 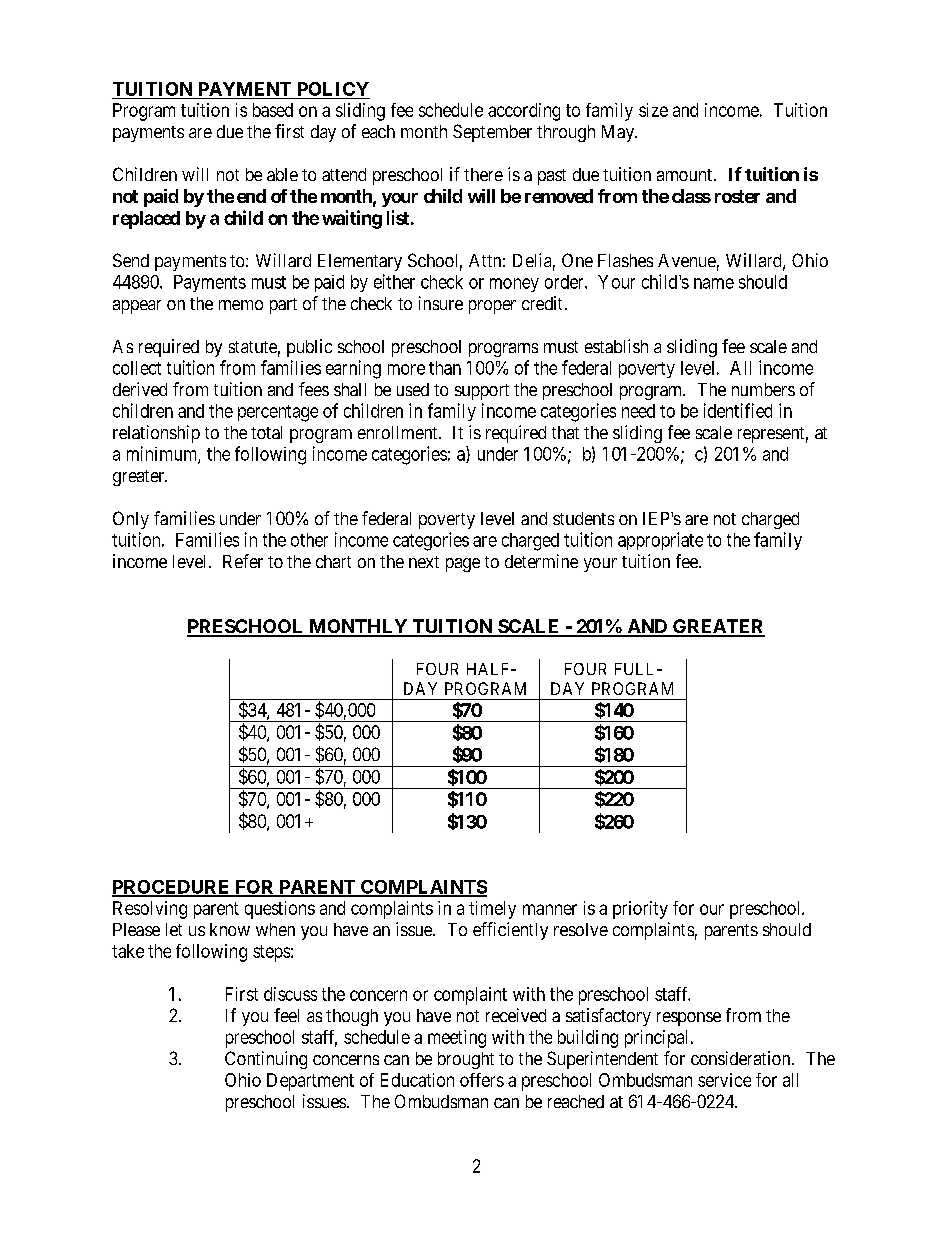 What do you see at coordinates (172, 888) in the screenshot?
I see `PROCEDURE` at bounding box center [172, 888].
